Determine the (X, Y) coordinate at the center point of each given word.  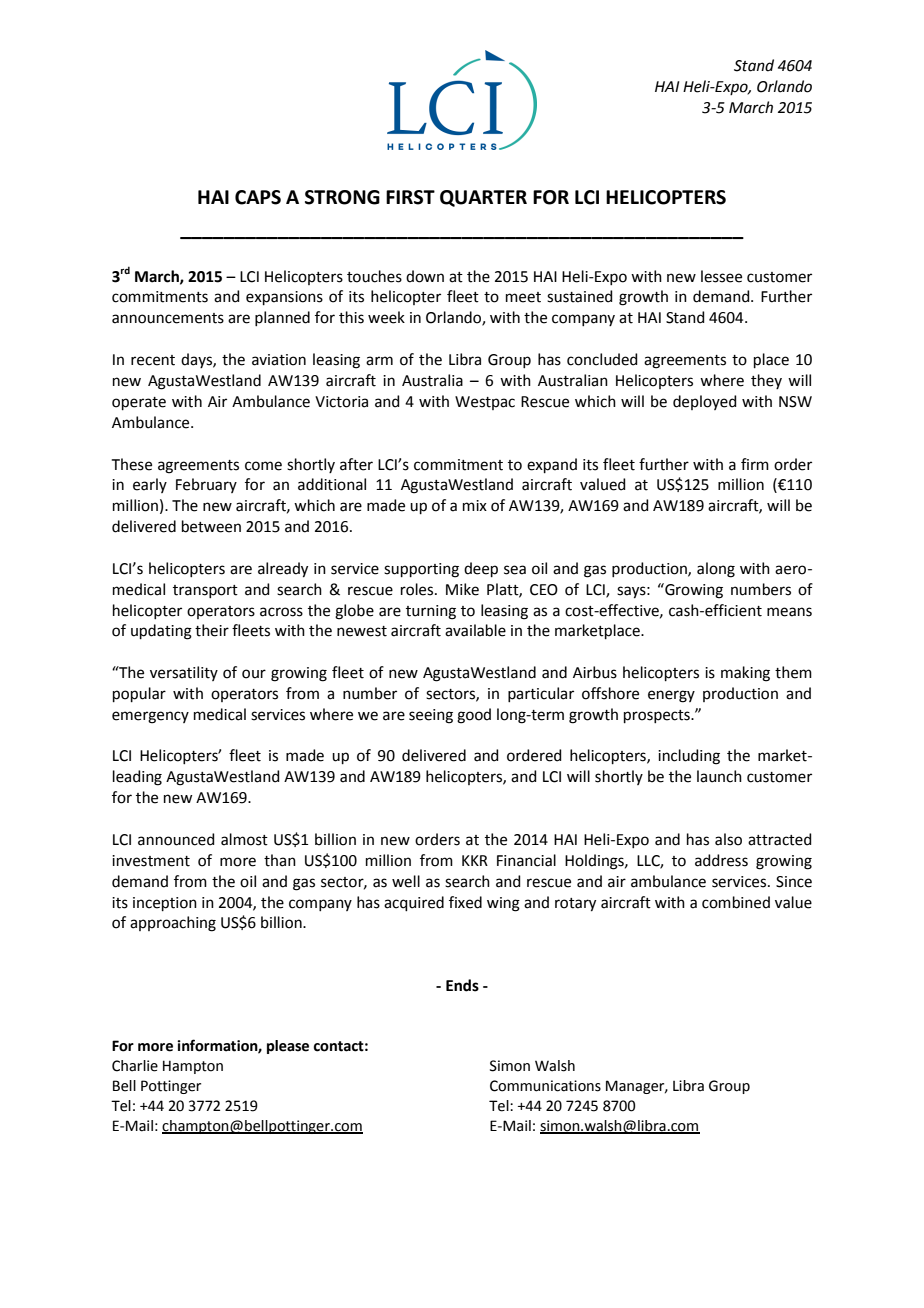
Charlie (135, 1066)
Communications (545, 1086)
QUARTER (483, 198)
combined (736, 902)
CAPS (258, 197)
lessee (721, 276)
